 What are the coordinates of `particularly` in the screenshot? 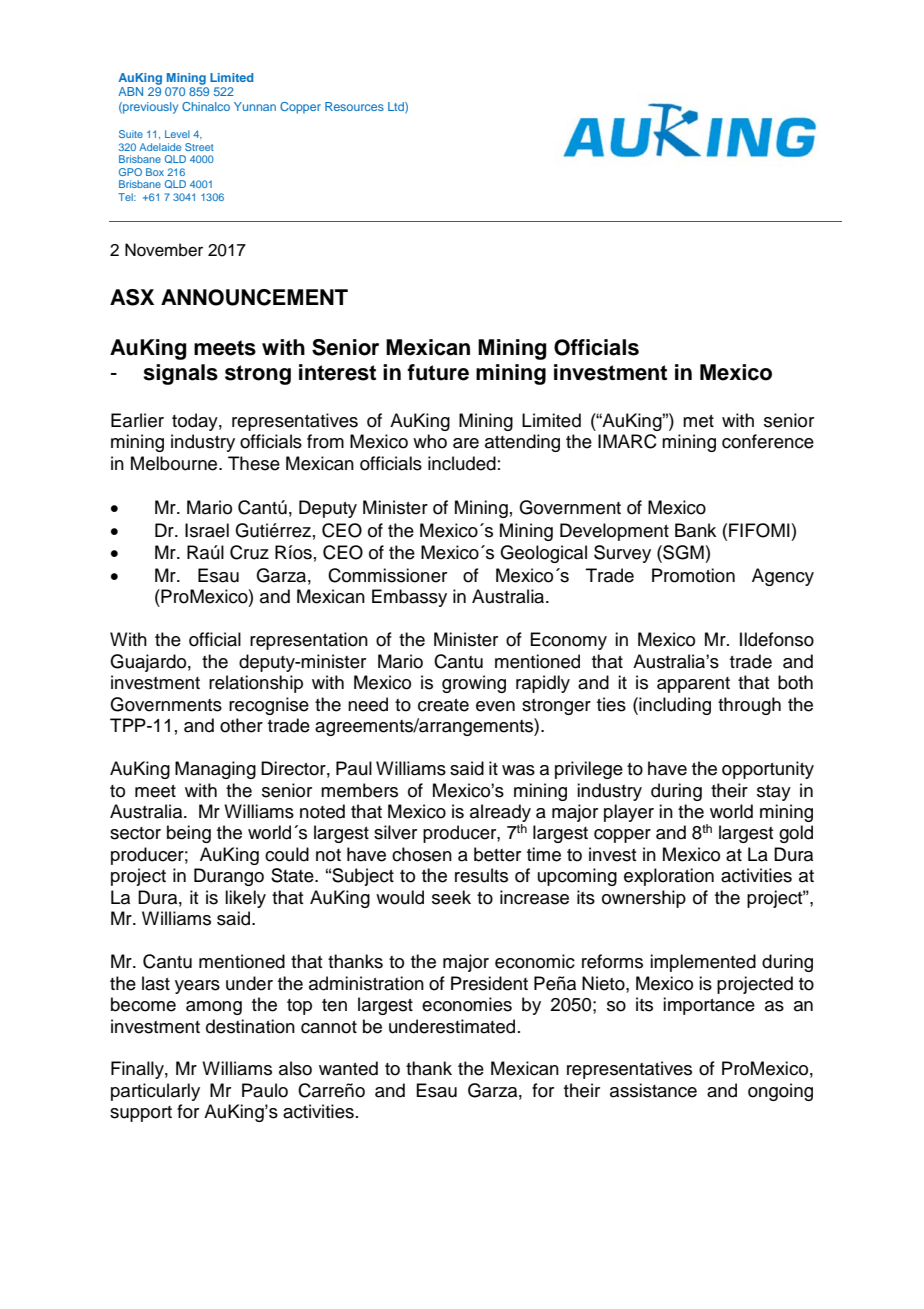 It's located at (155, 1092).
